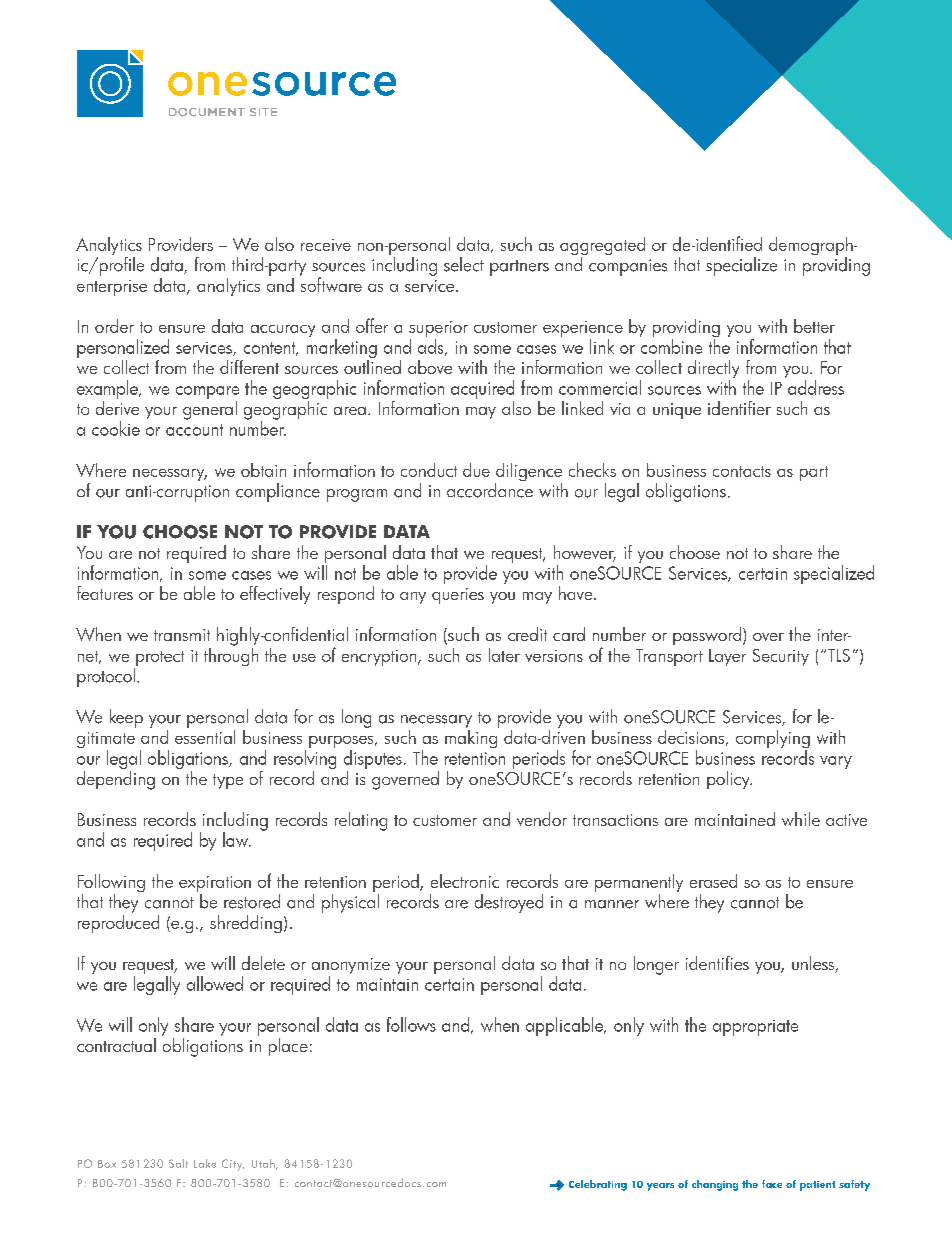 The width and height of the screenshot is (952, 1233). What do you see at coordinates (472, 737) in the screenshot?
I see `making` at bounding box center [472, 737].
